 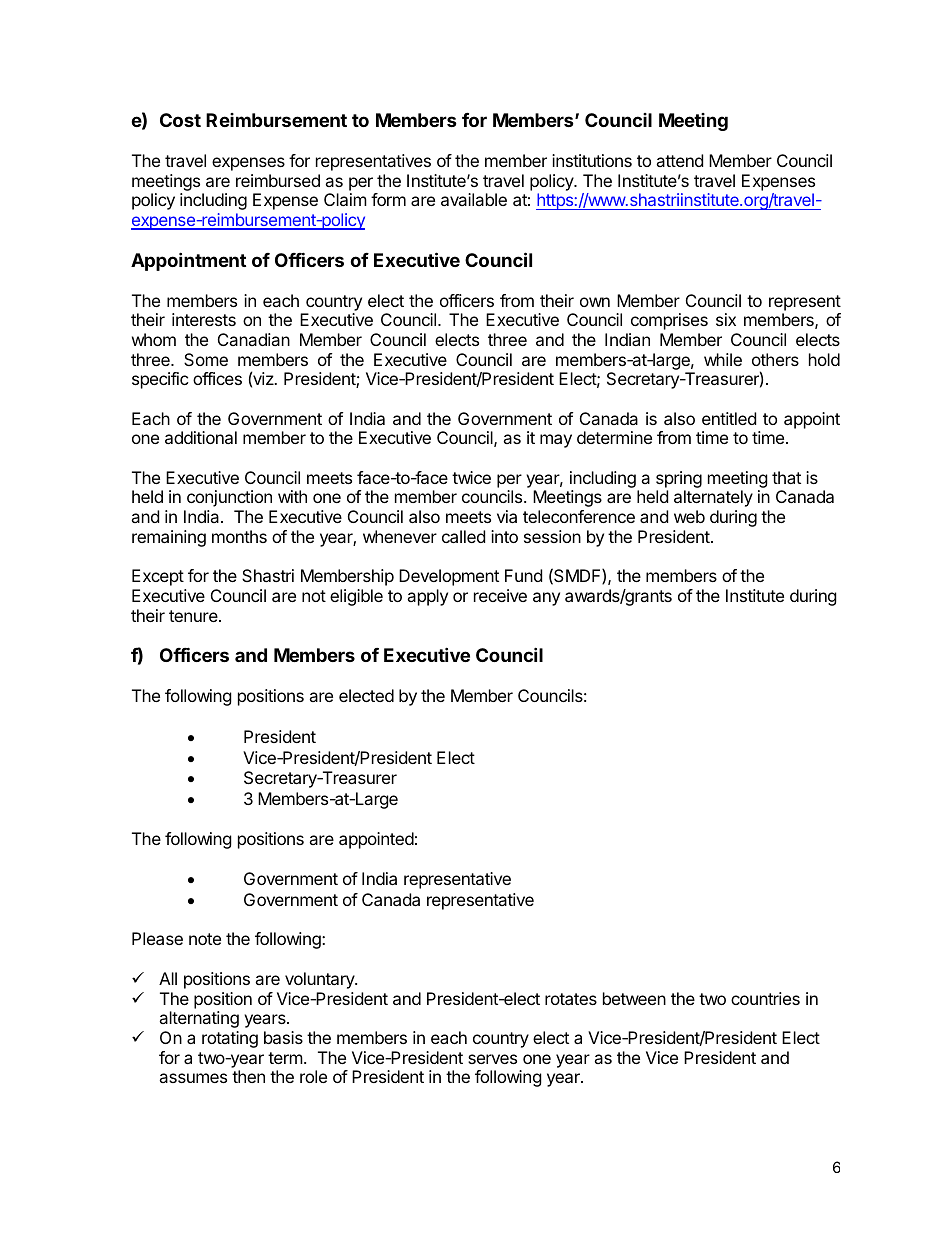 What do you see at coordinates (205, 939) in the document?
I see `note` at bounding box center [205, 939].
